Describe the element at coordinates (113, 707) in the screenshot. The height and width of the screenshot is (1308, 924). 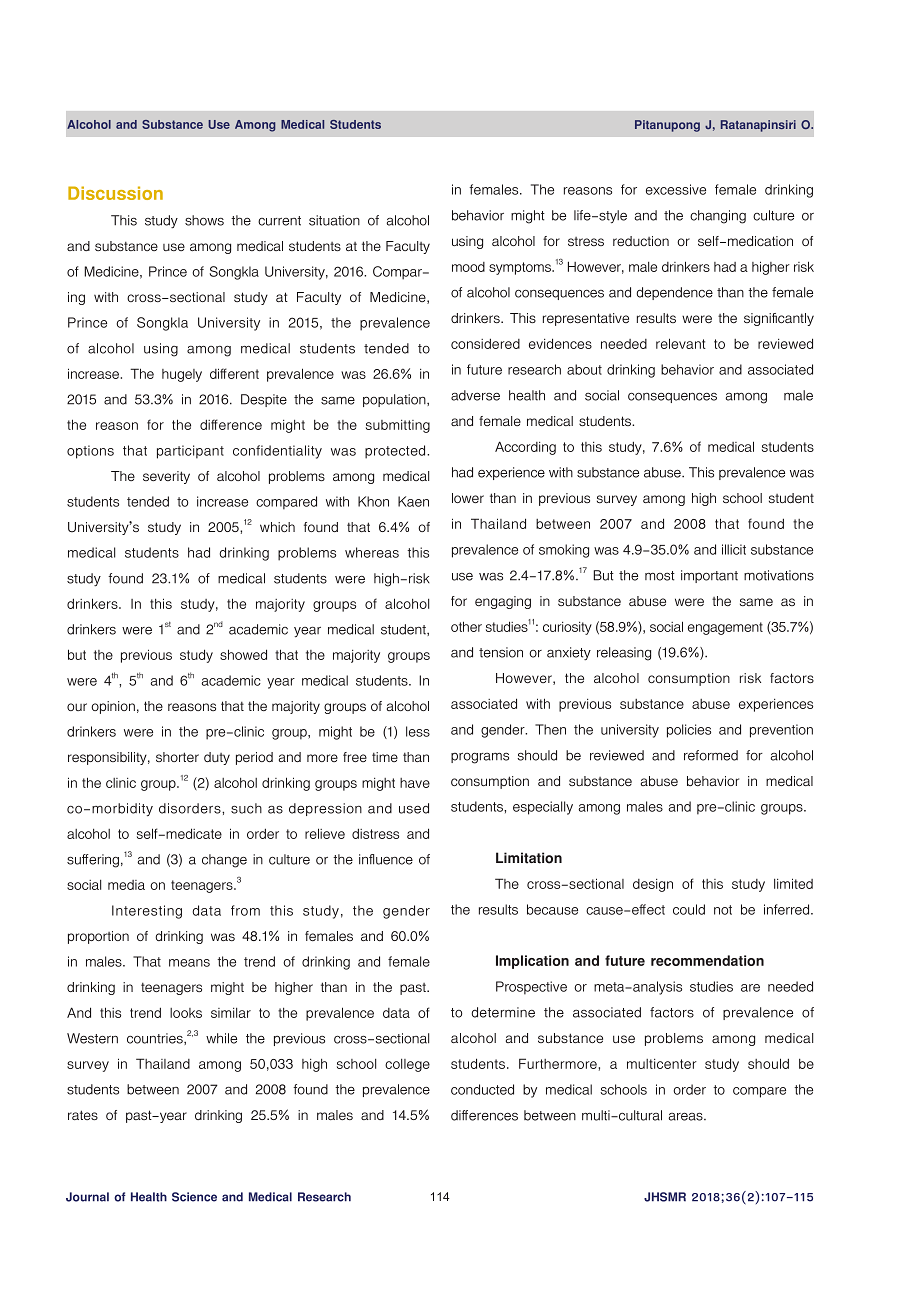
I see `opinion` at that location.
